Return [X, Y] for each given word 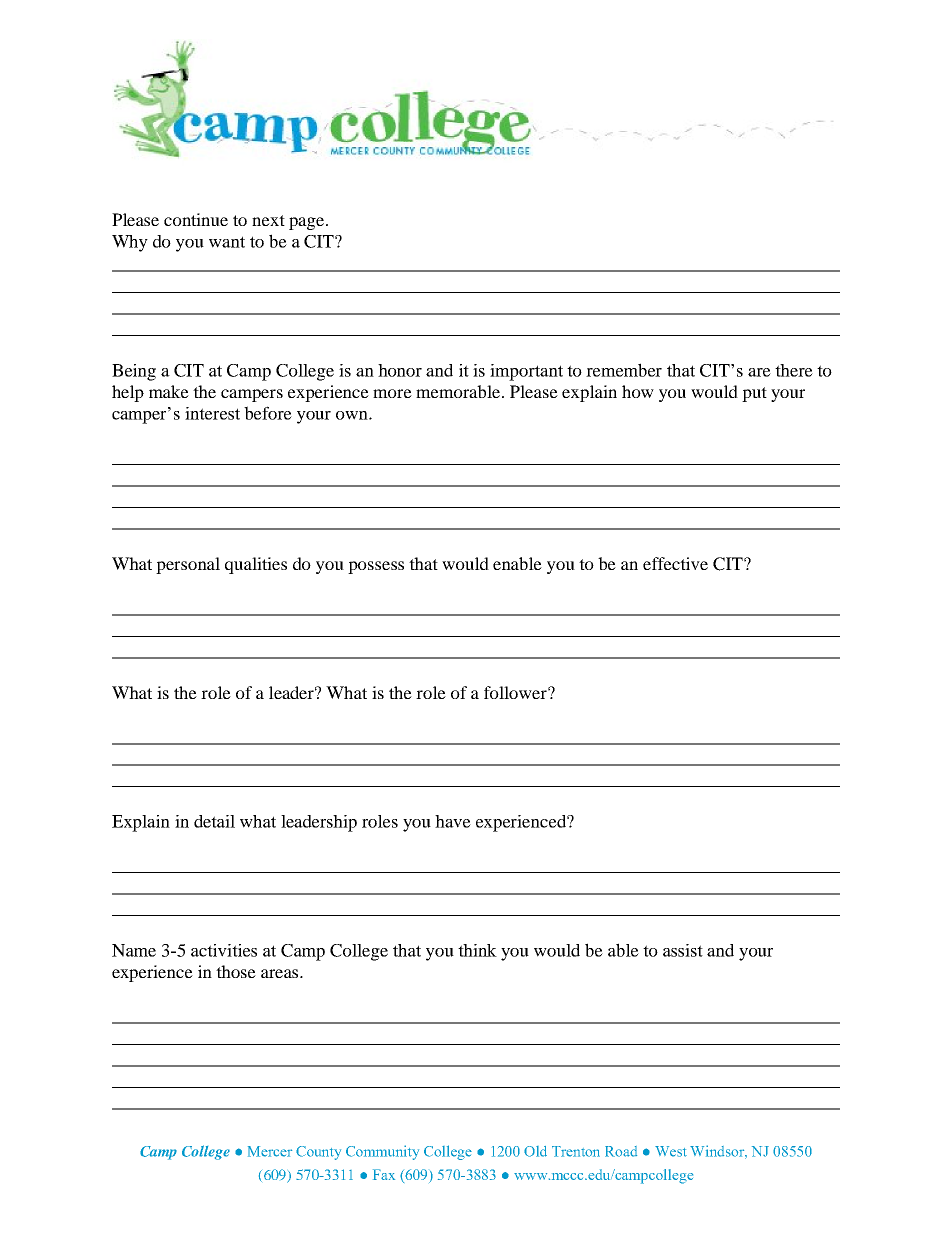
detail [214, 821]
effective [675, 563]
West [671, 1151]
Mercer [270, 1151]
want [227, 242]
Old [535, 1151]
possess [376, 567]
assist [683, 950]
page [308, 223]
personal [188, 565]
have [453, 821]
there [794, 370]
